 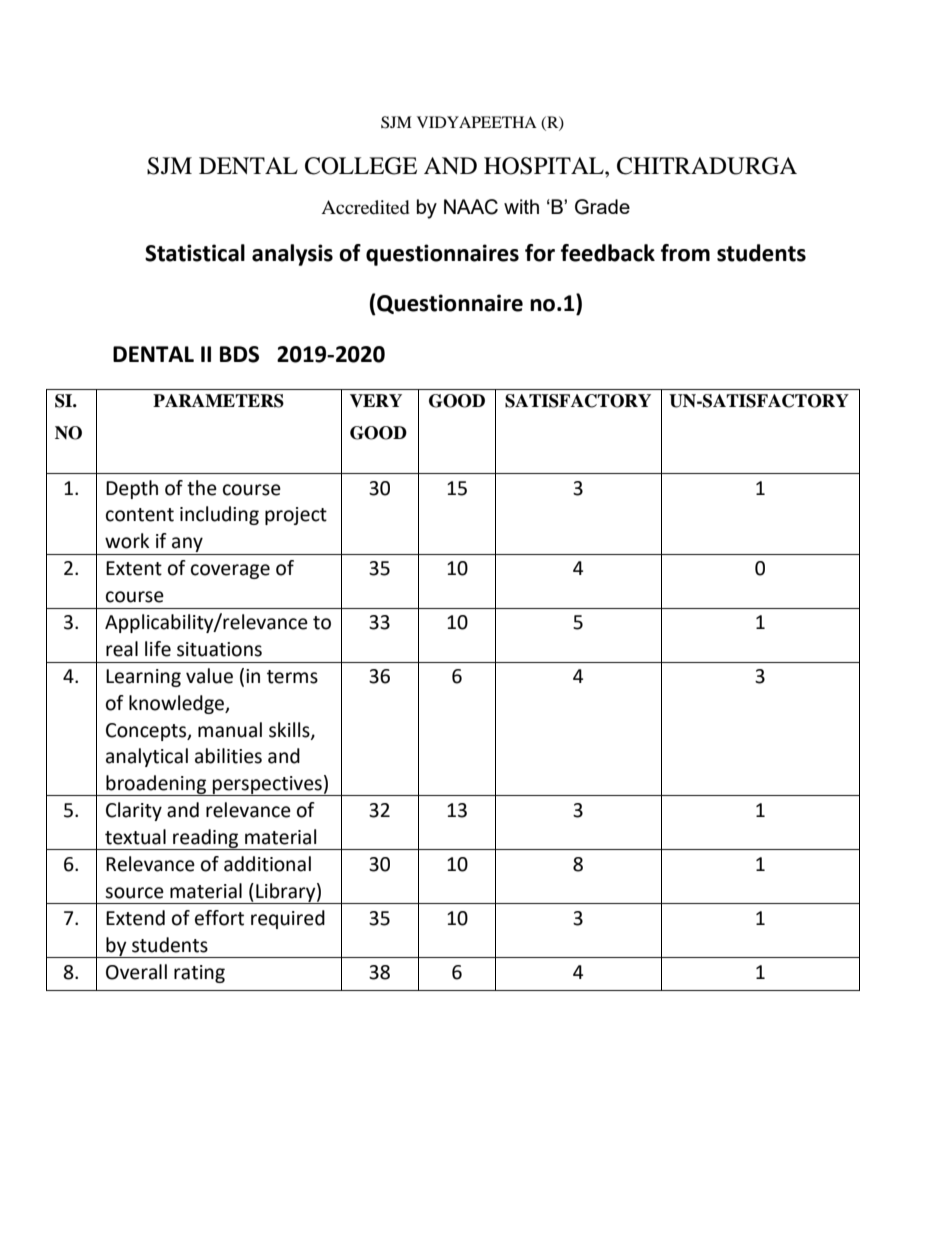 I want to click on value, so click(x=209, y=676).
